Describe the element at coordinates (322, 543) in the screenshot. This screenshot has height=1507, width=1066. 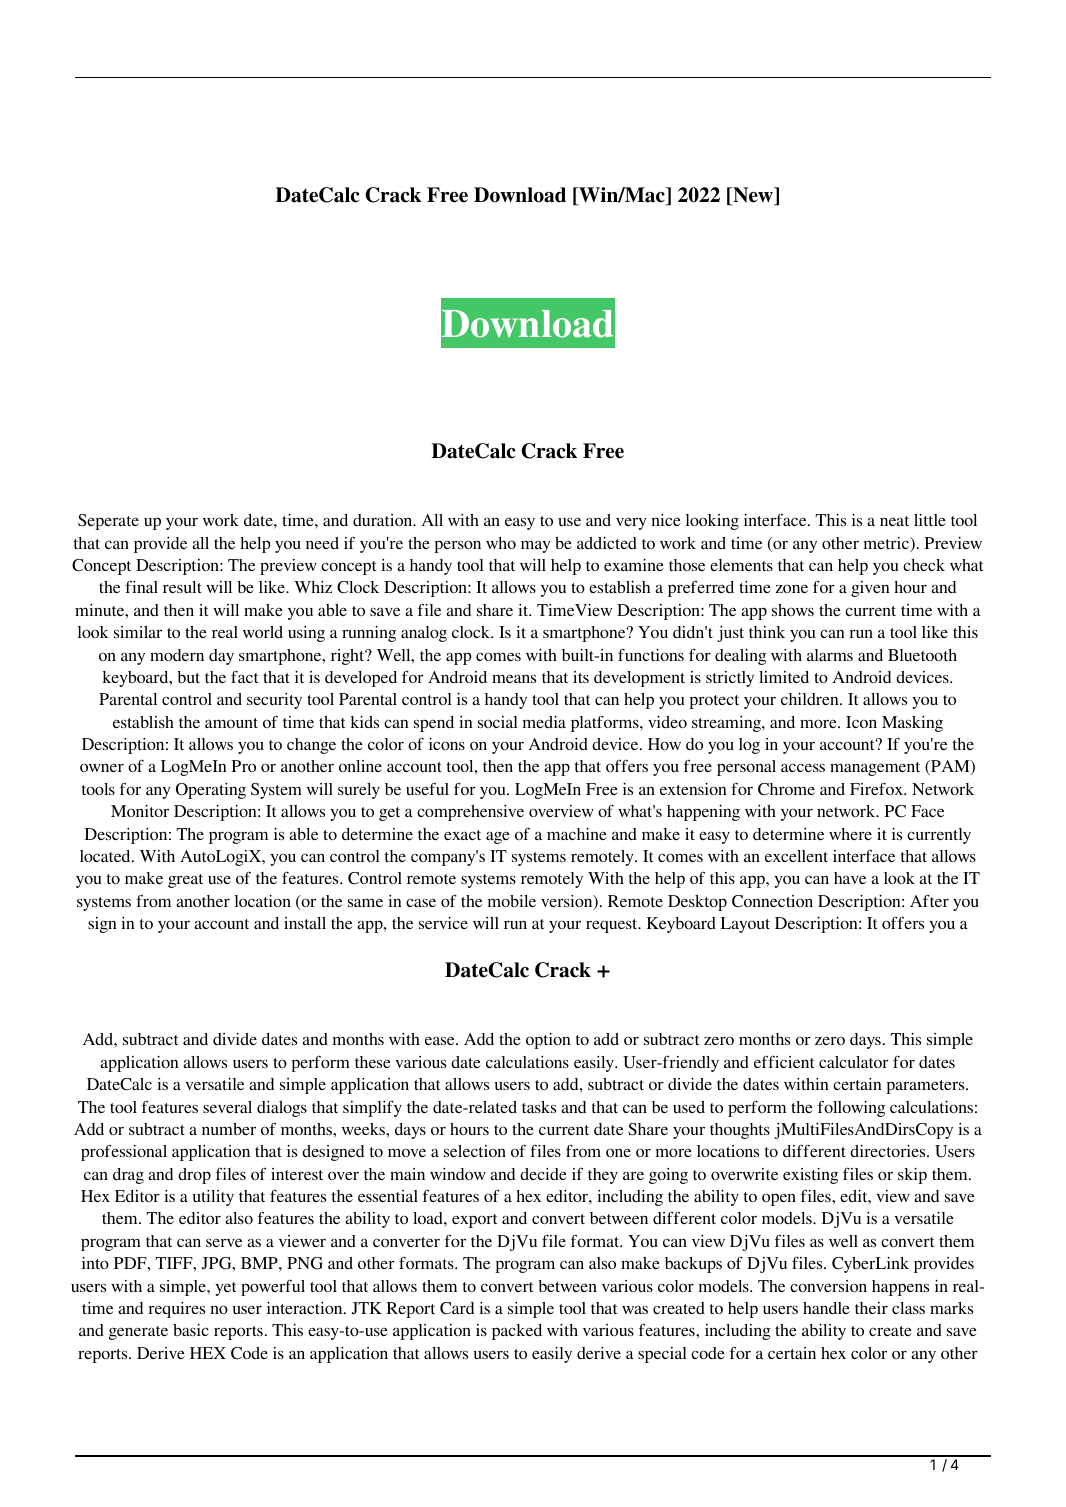
I see `need` at that location.
